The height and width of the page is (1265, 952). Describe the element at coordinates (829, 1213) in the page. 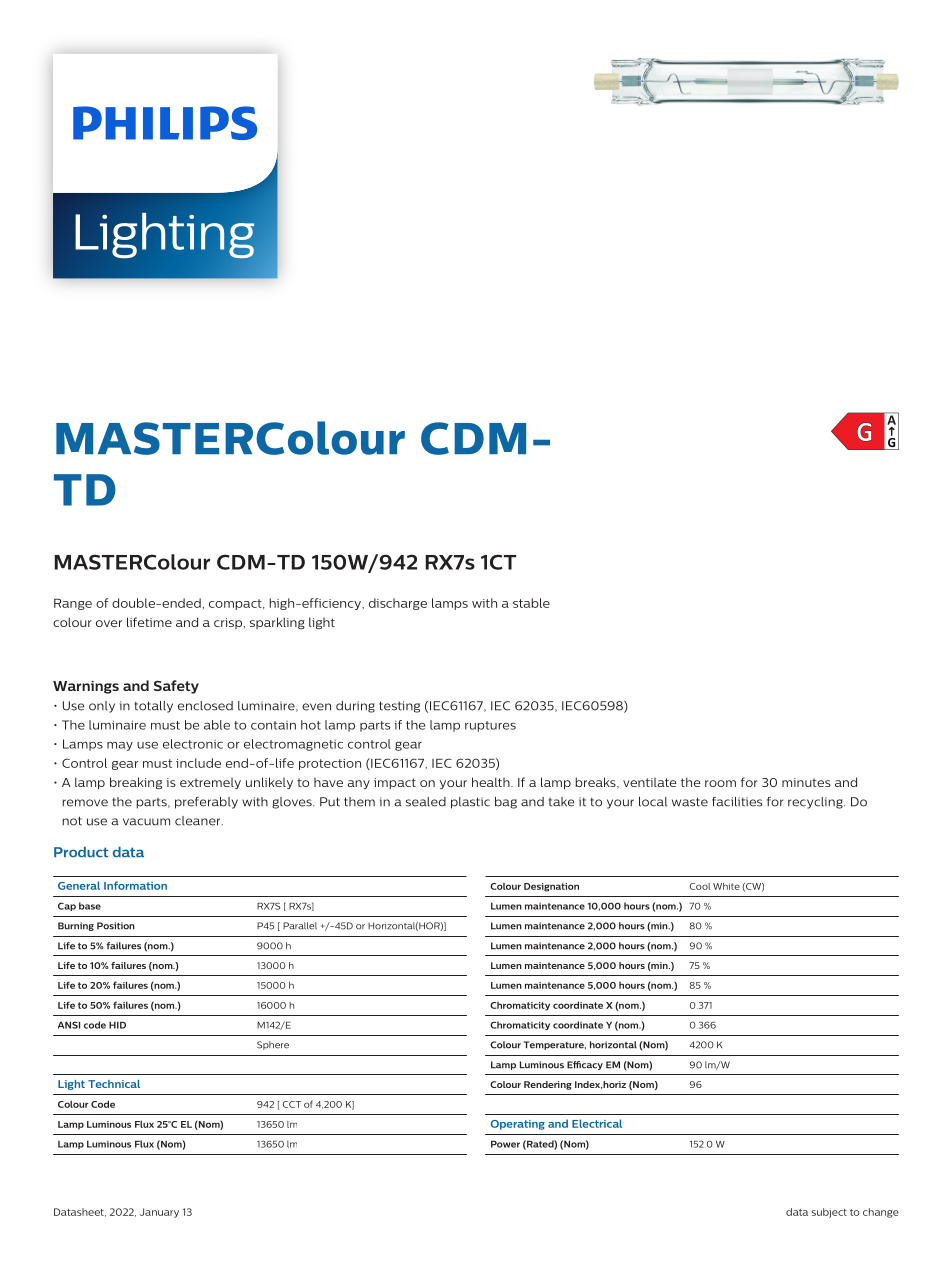

I see `subject` at that location.
